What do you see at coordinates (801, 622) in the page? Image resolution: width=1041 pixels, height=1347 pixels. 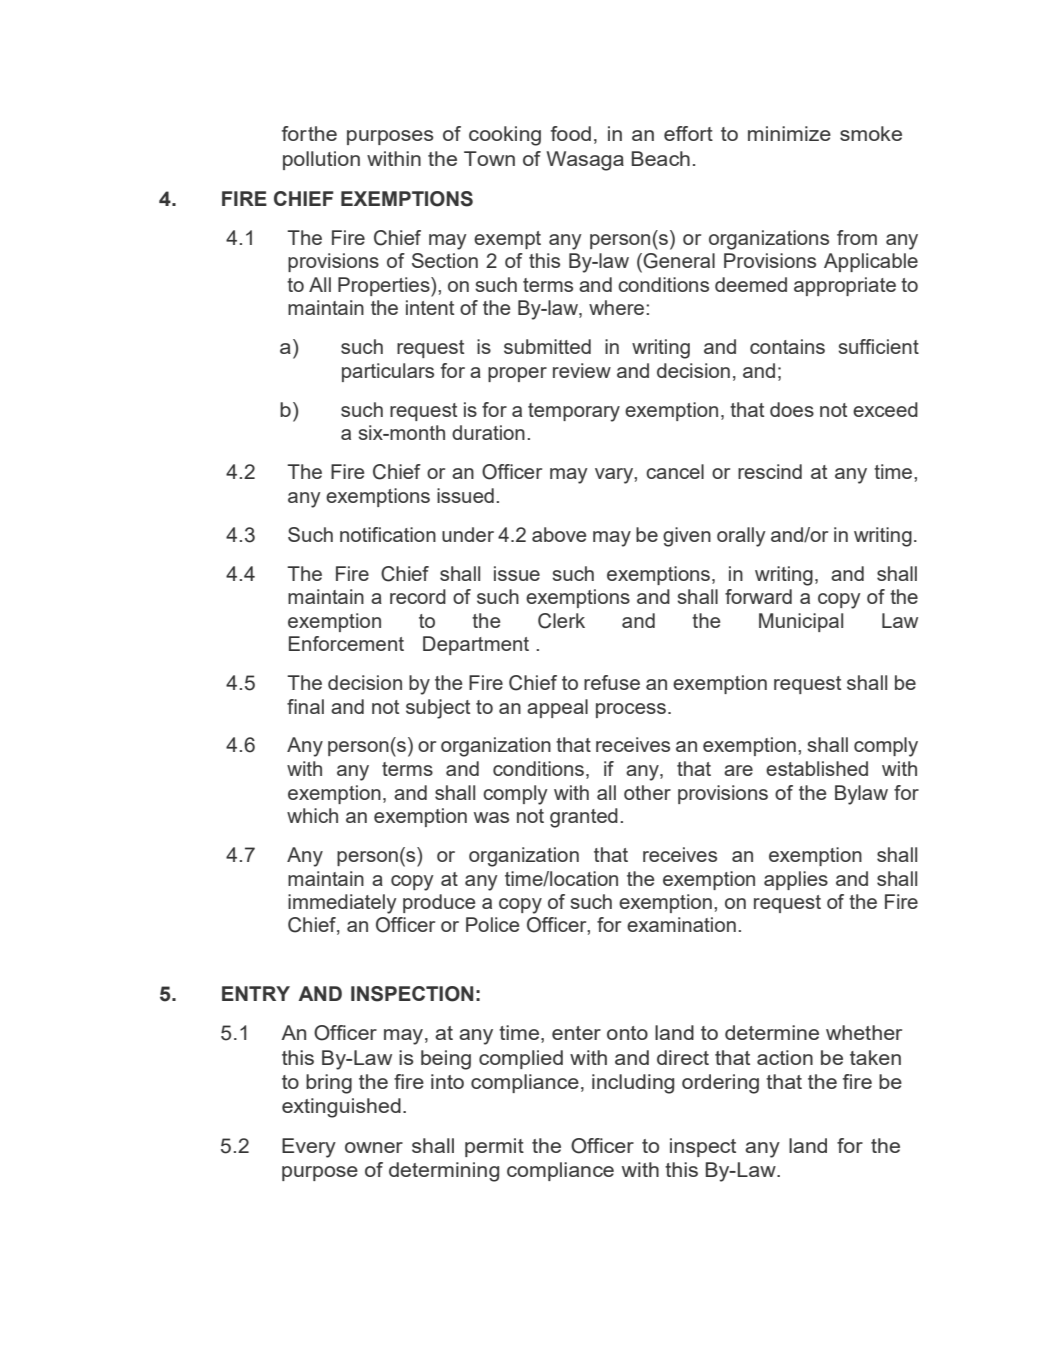 I see `Municipal` at bounding box center [801, 622].
